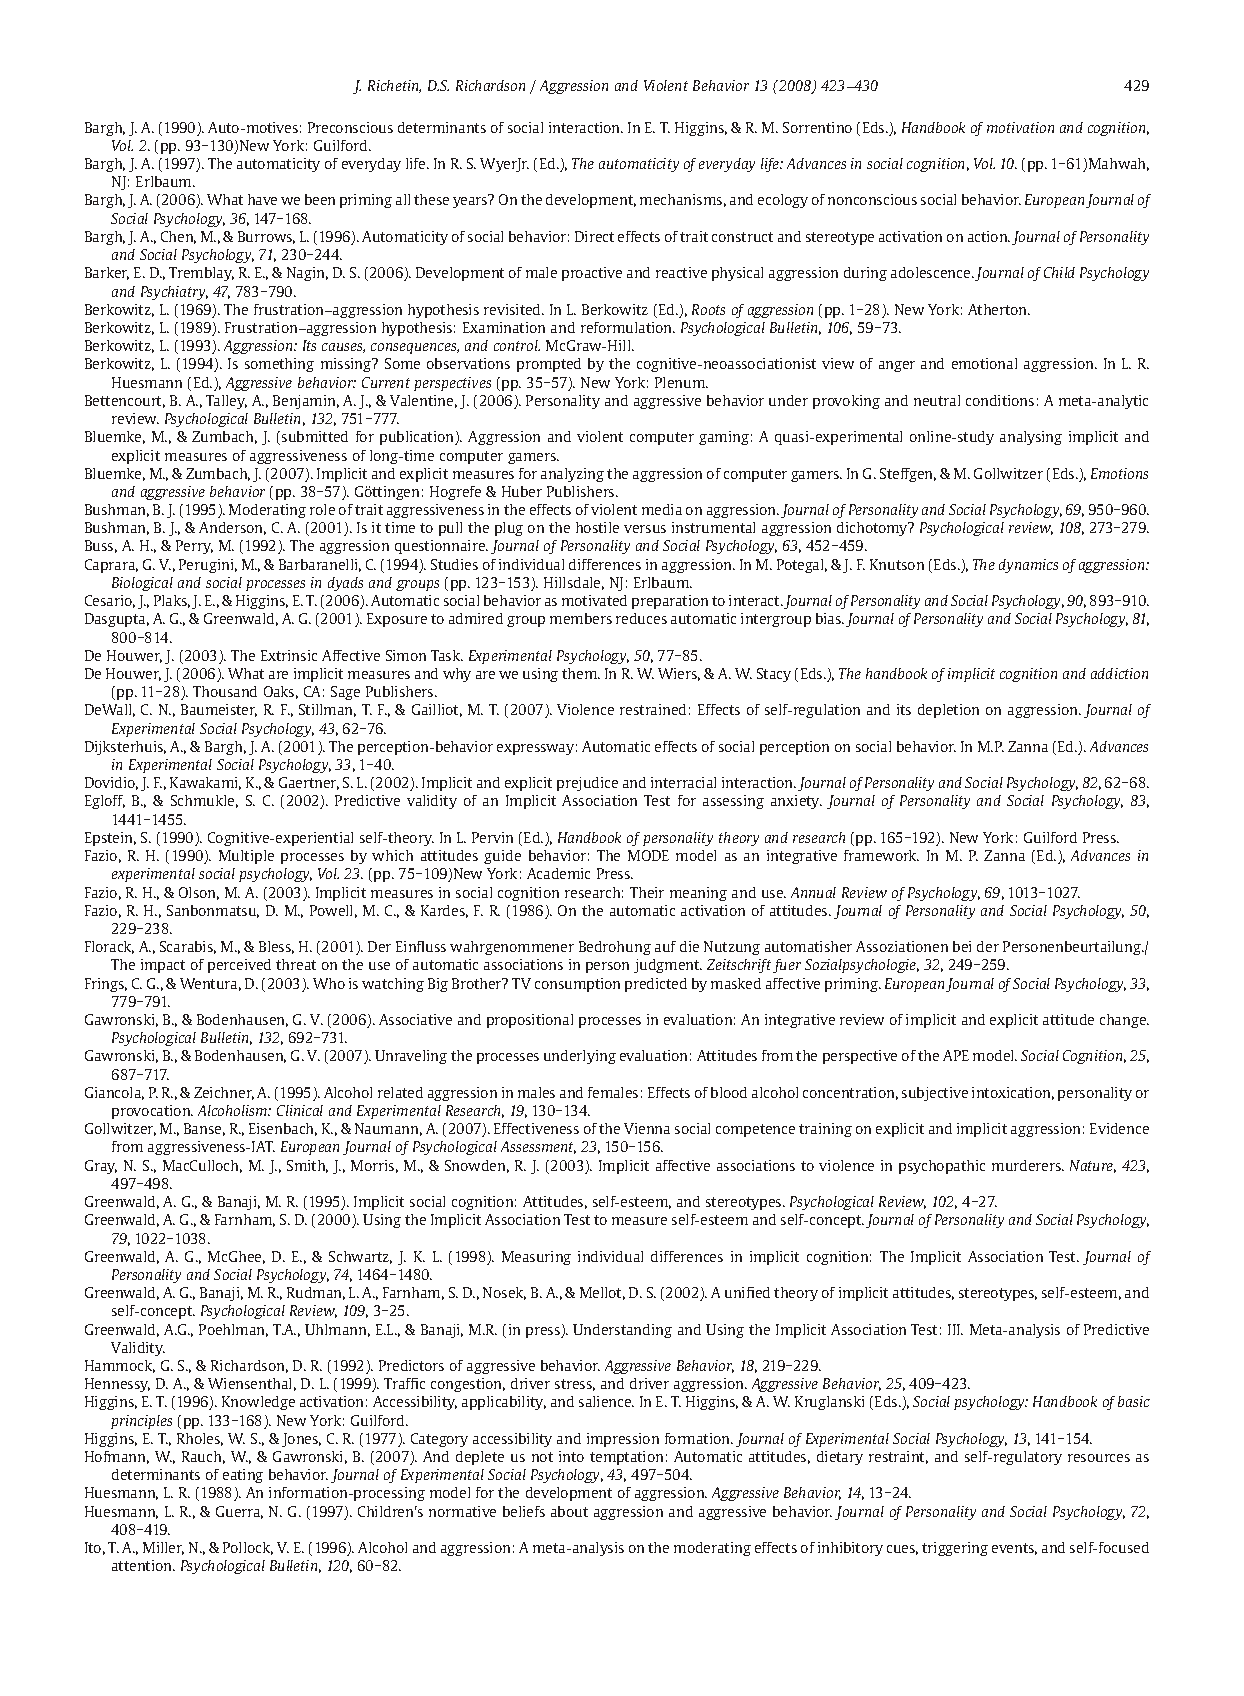  What do you see at coordinates (262, 199) in the screenshot?
I see `have` at bounding box center [262, 199].
